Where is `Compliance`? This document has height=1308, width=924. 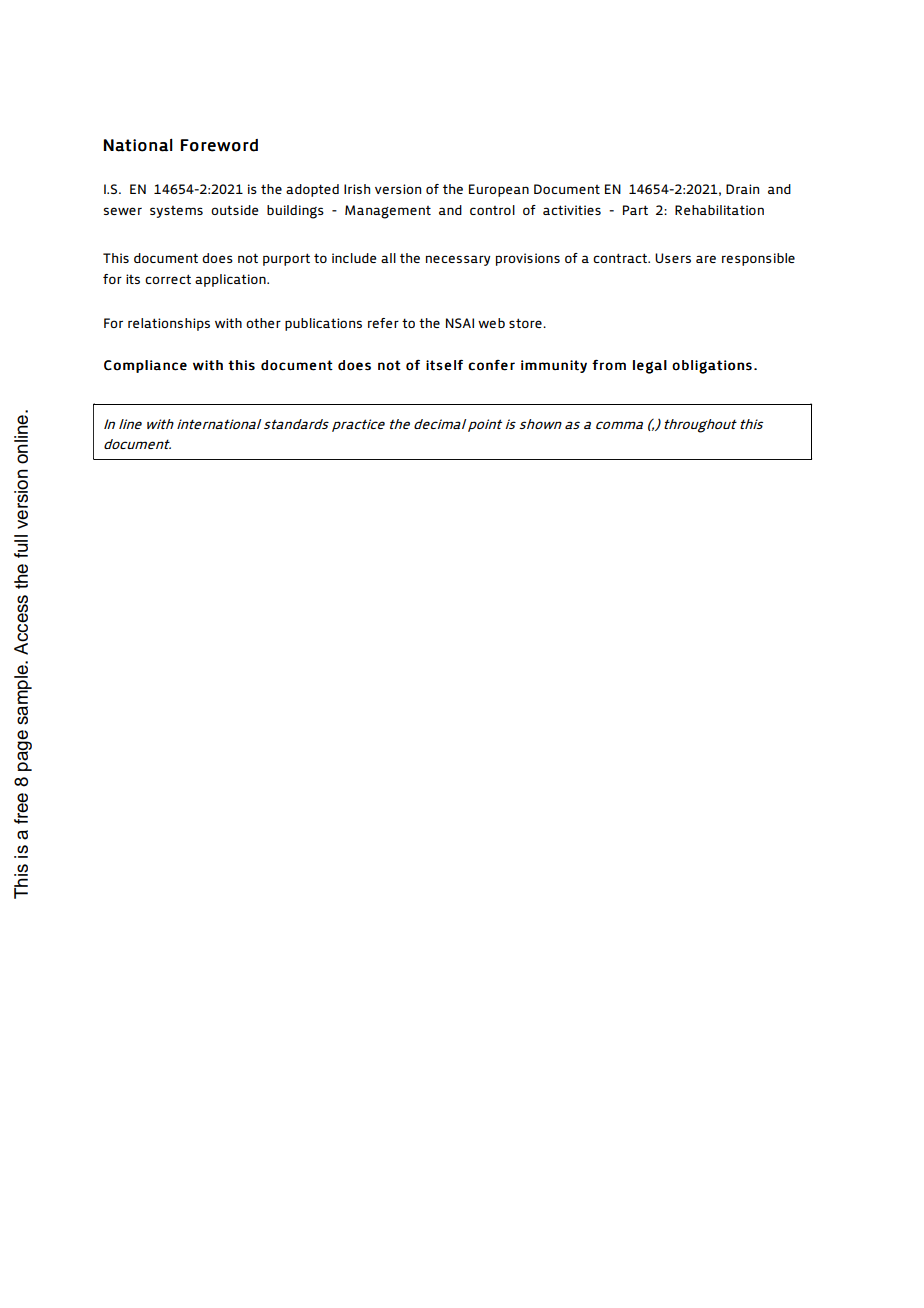
Compliance is located at coordinates (145, 366).
